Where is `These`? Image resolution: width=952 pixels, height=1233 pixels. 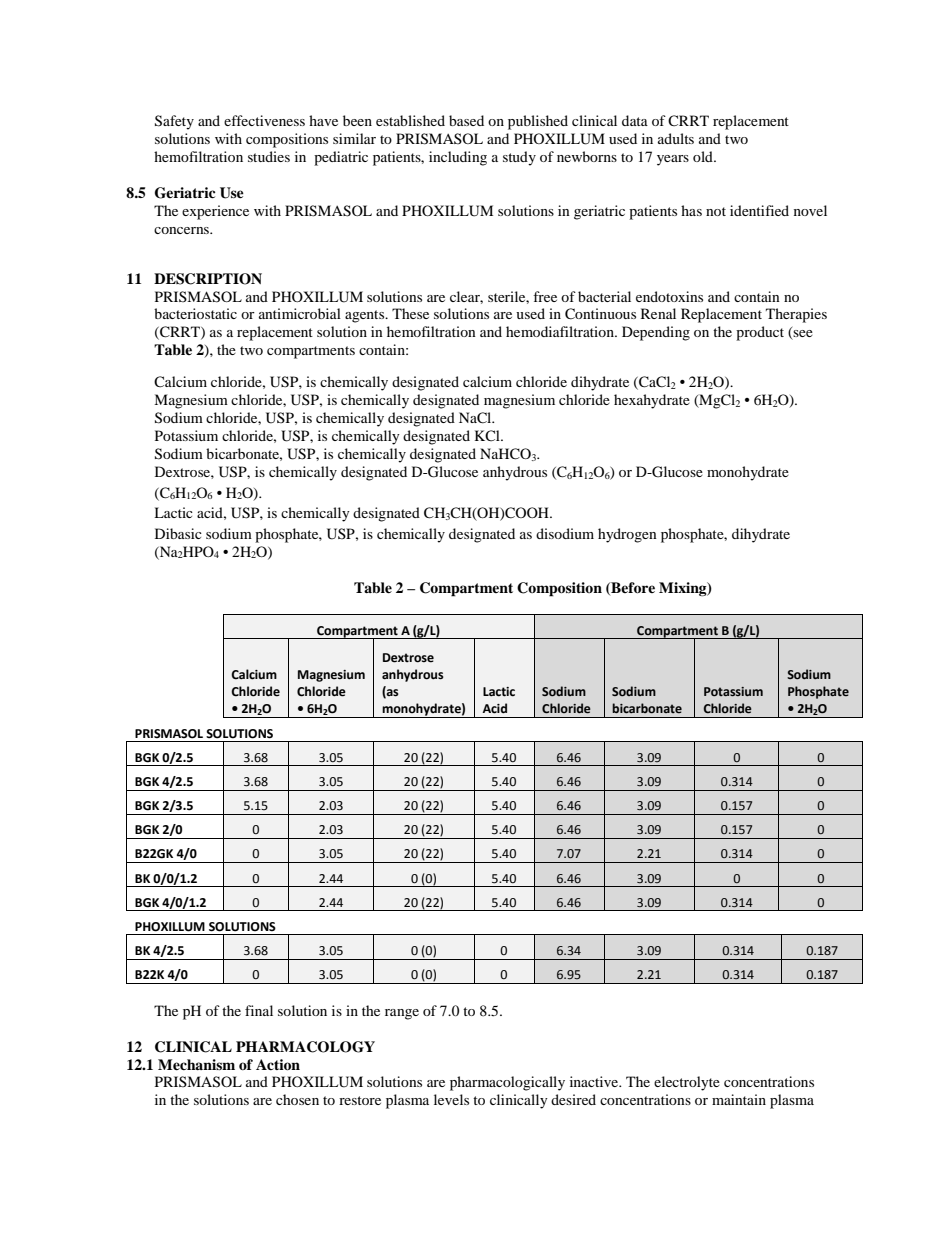 These is located at coordinates (410, 313).
